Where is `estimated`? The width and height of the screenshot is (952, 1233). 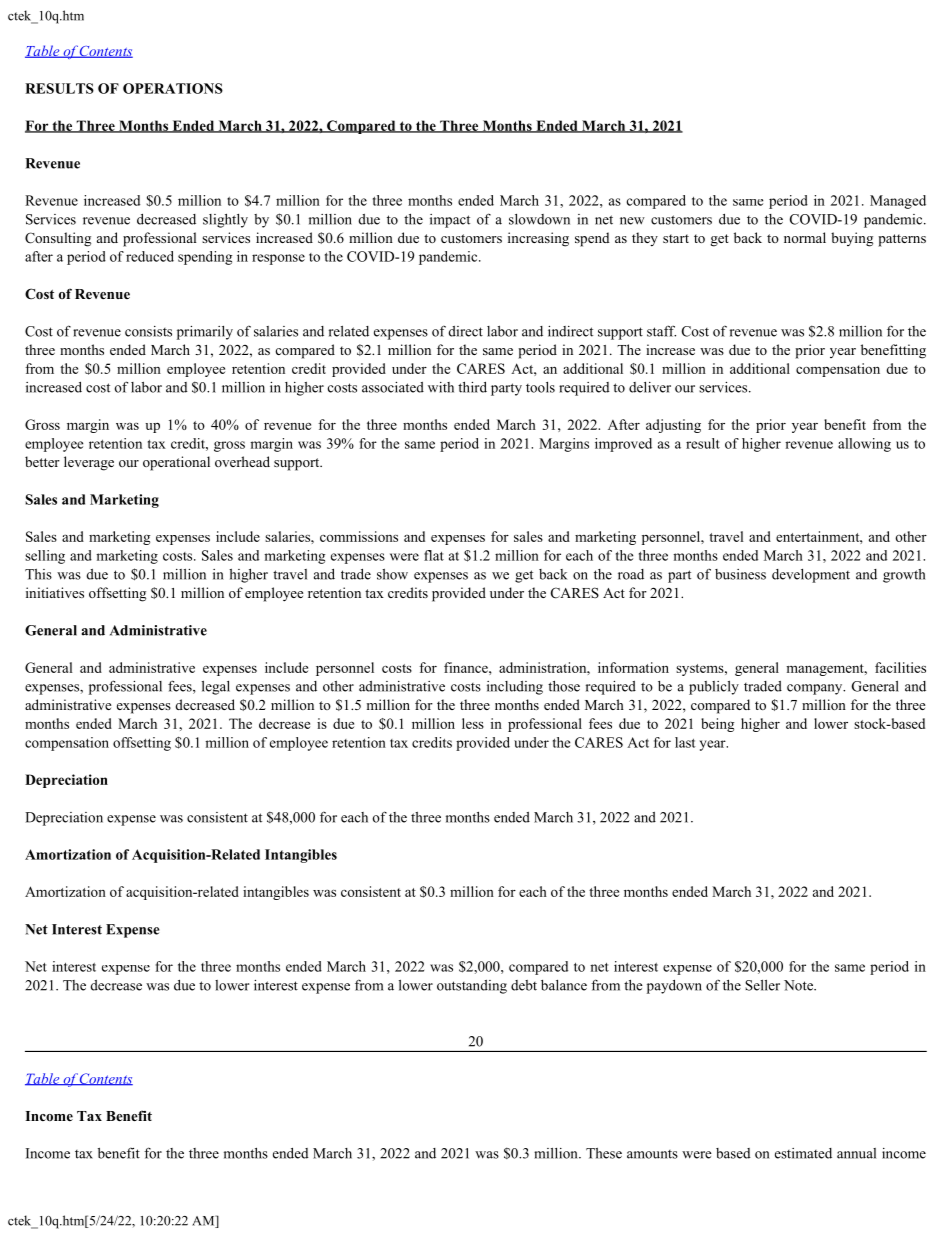
estimated is located at coordinates (803, 1153).
